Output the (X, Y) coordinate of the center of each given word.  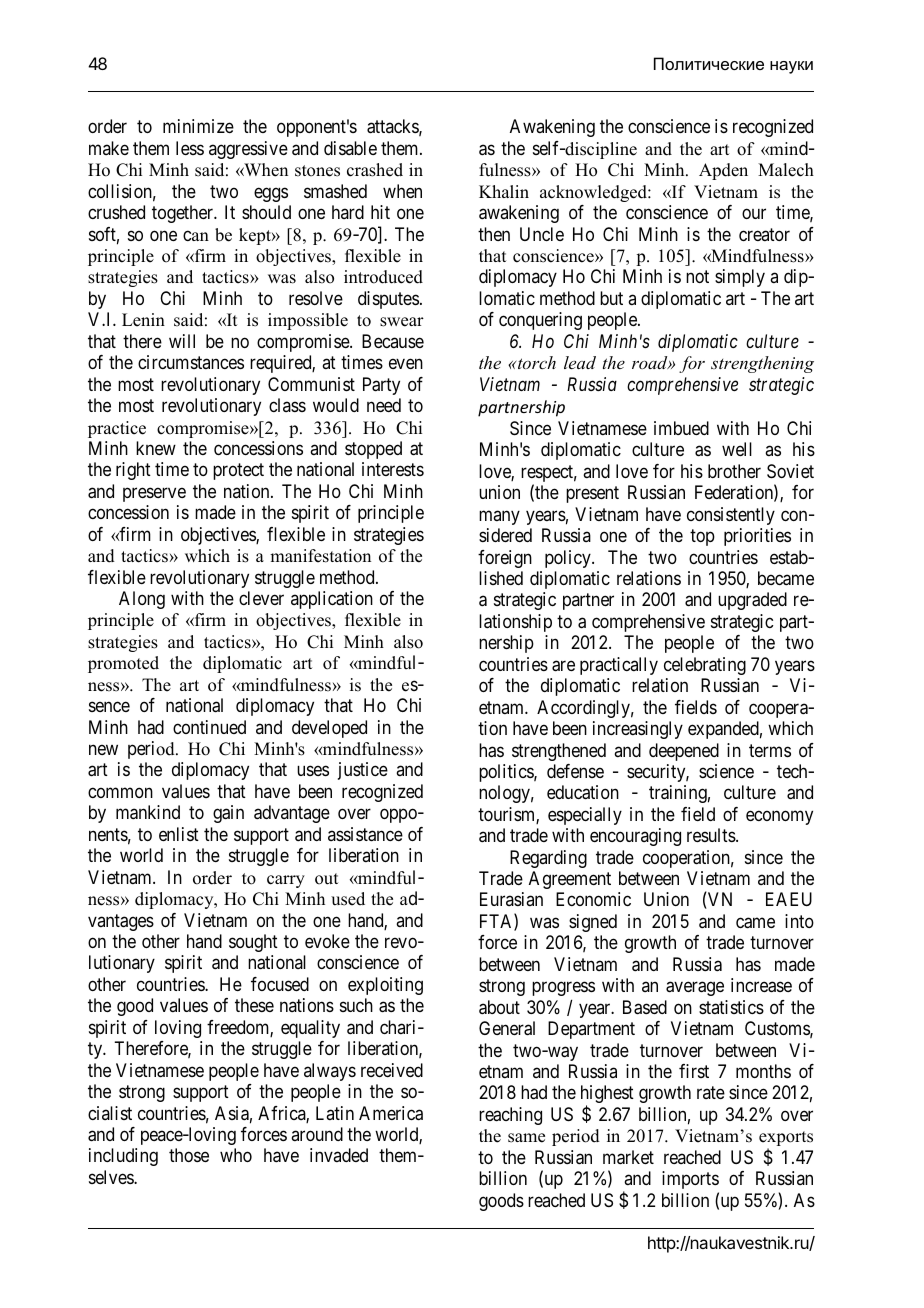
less (190, 148)
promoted (123, 664)
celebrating (705, 666)
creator (764, 234)
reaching (510, 1116)
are (563, 666)
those (189, 1155)
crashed (375, 170)
